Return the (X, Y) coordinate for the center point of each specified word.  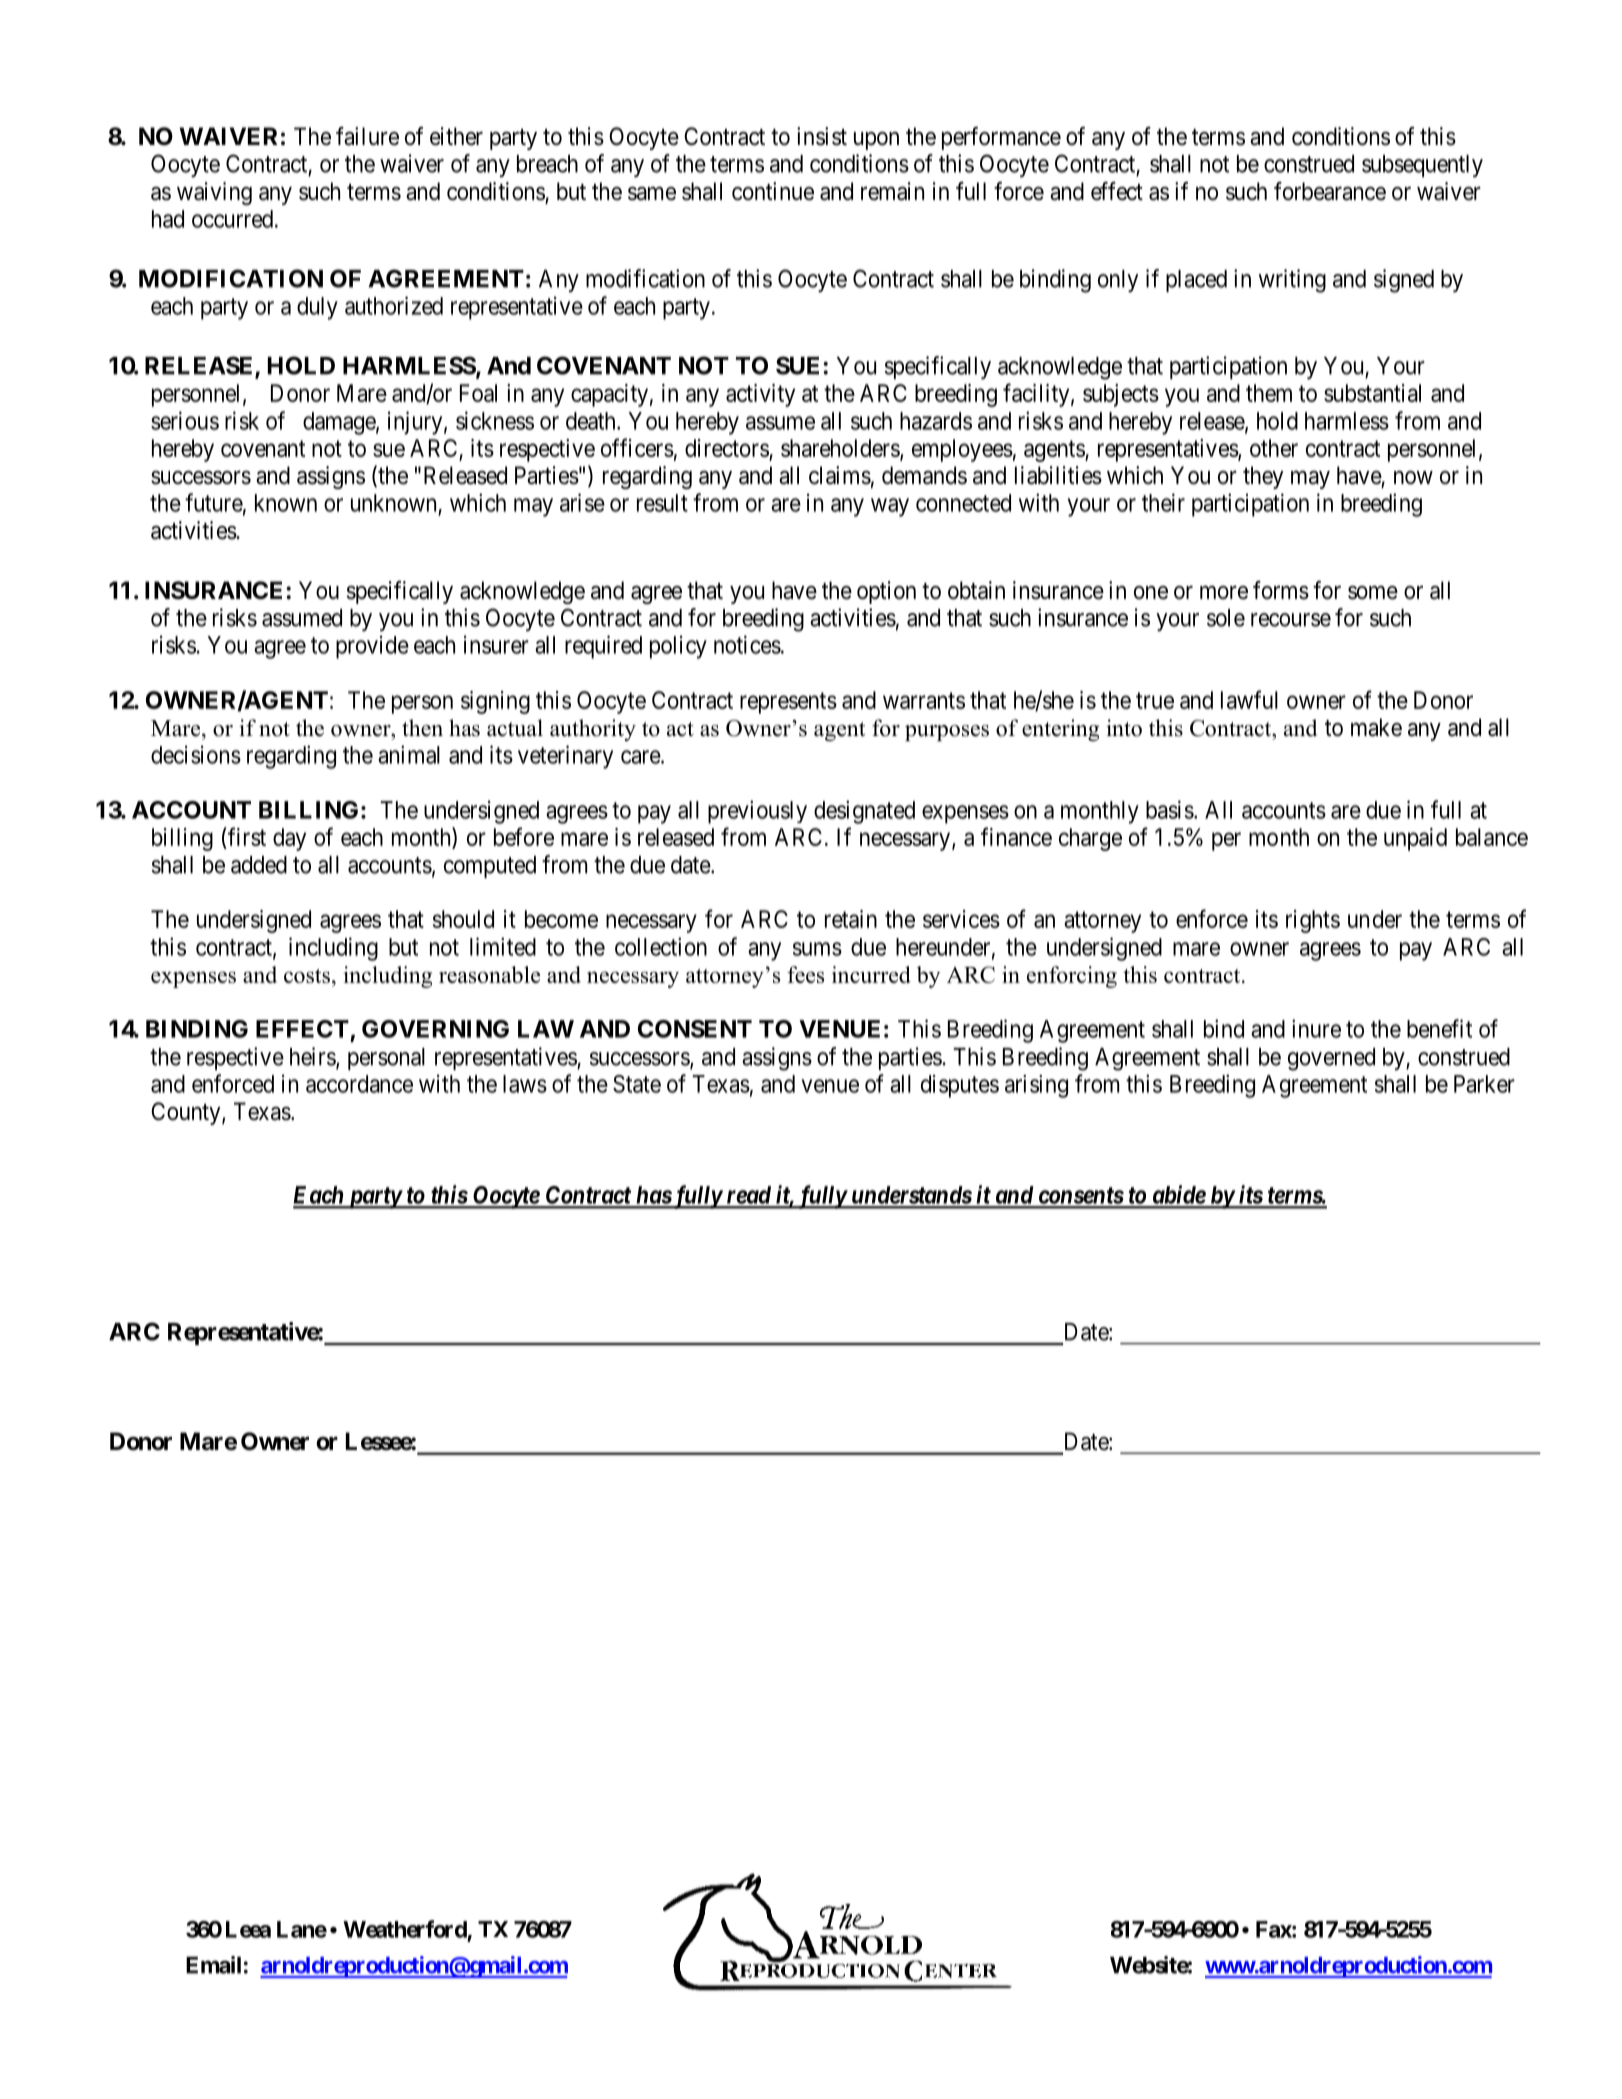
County (187, 1113)
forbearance (1330, 191)
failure (367, 136)
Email (213, 1965)
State (637, 1084)
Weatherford (405, 1929)
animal (409, 754)
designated (864, 812)
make (1376, 727)
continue (773, 191)
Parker (1484, 1084)
